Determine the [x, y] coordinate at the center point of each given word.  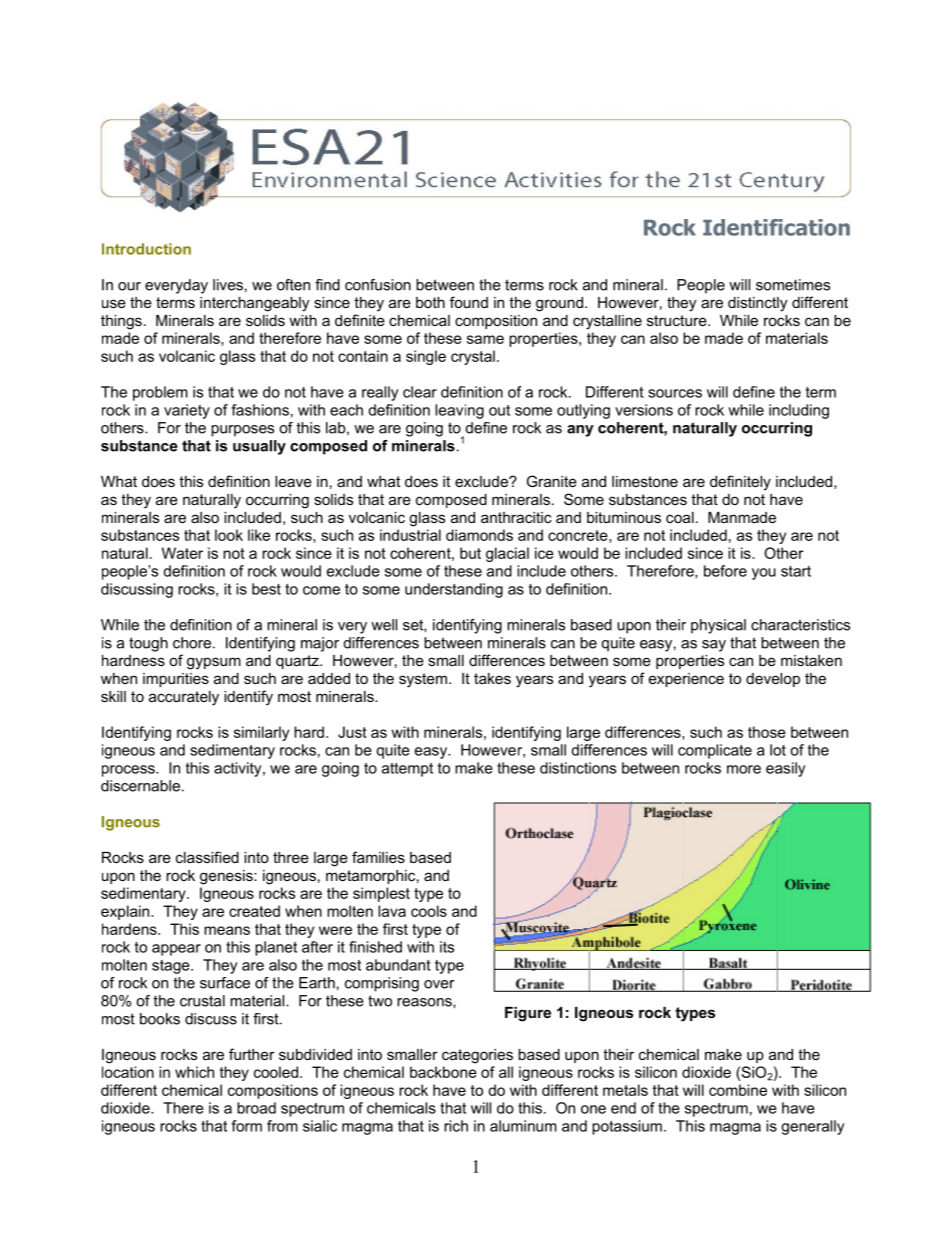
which [194, 1072]
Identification [776, 227]
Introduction [146, 249]
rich [456, 1126]
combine [738, 1090]
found [469, 302]
